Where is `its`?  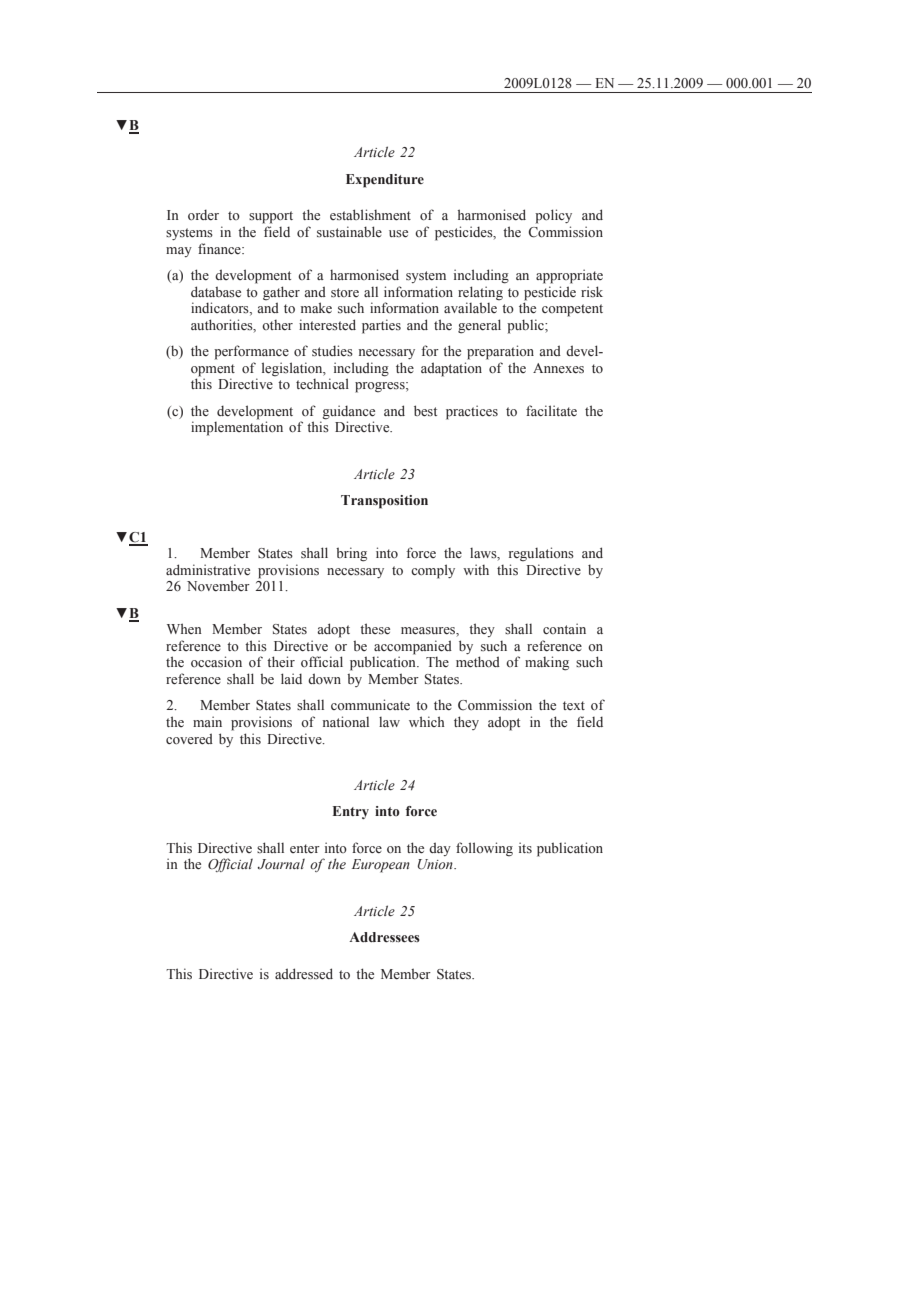
its is located at coordinates (525, 847).
